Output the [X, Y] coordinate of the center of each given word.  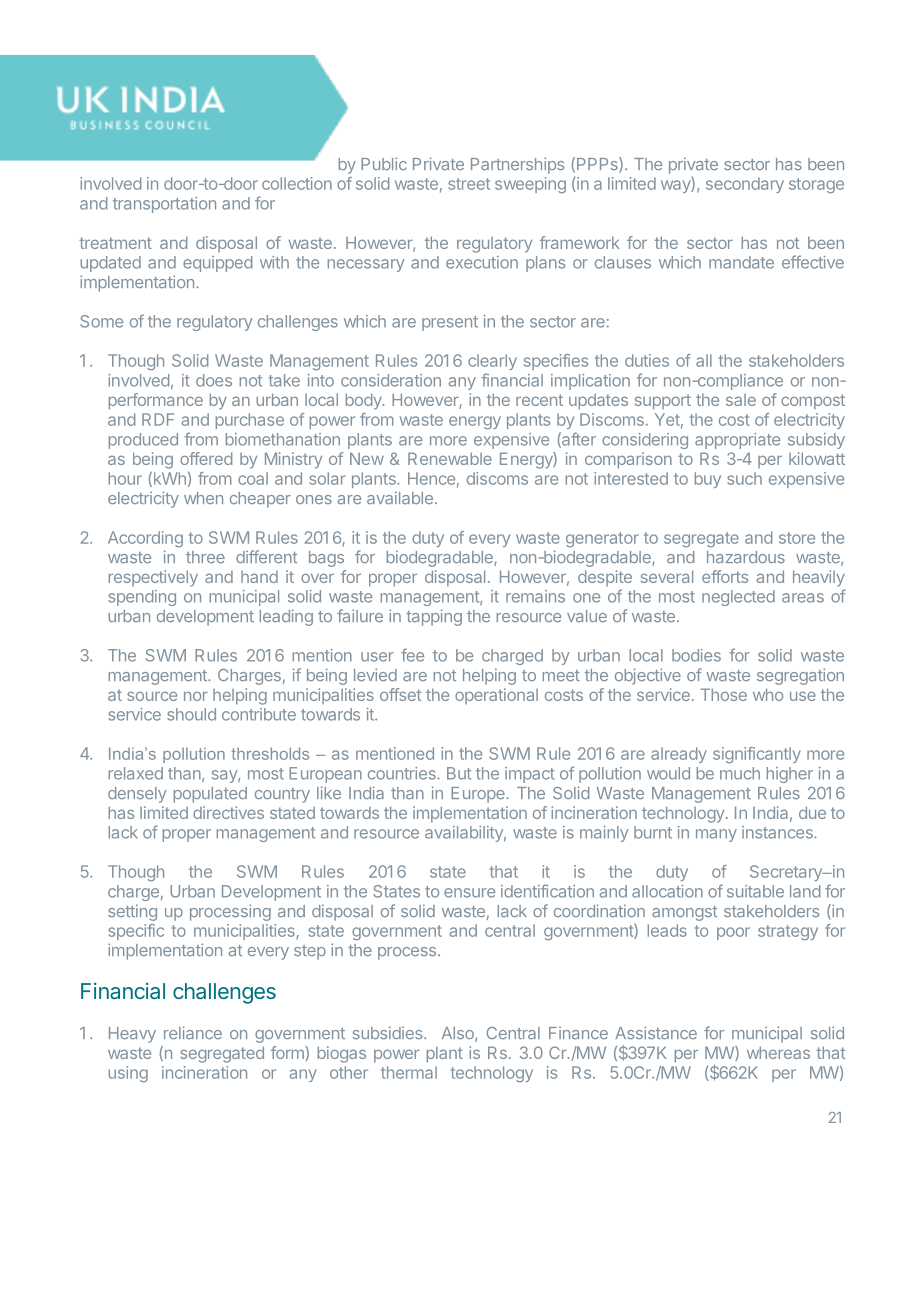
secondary [745, 185]
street [469, 184]
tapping [434, 617]
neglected [738, 598]
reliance [193, 1032]
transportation [164, 205]
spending [142, 598]
